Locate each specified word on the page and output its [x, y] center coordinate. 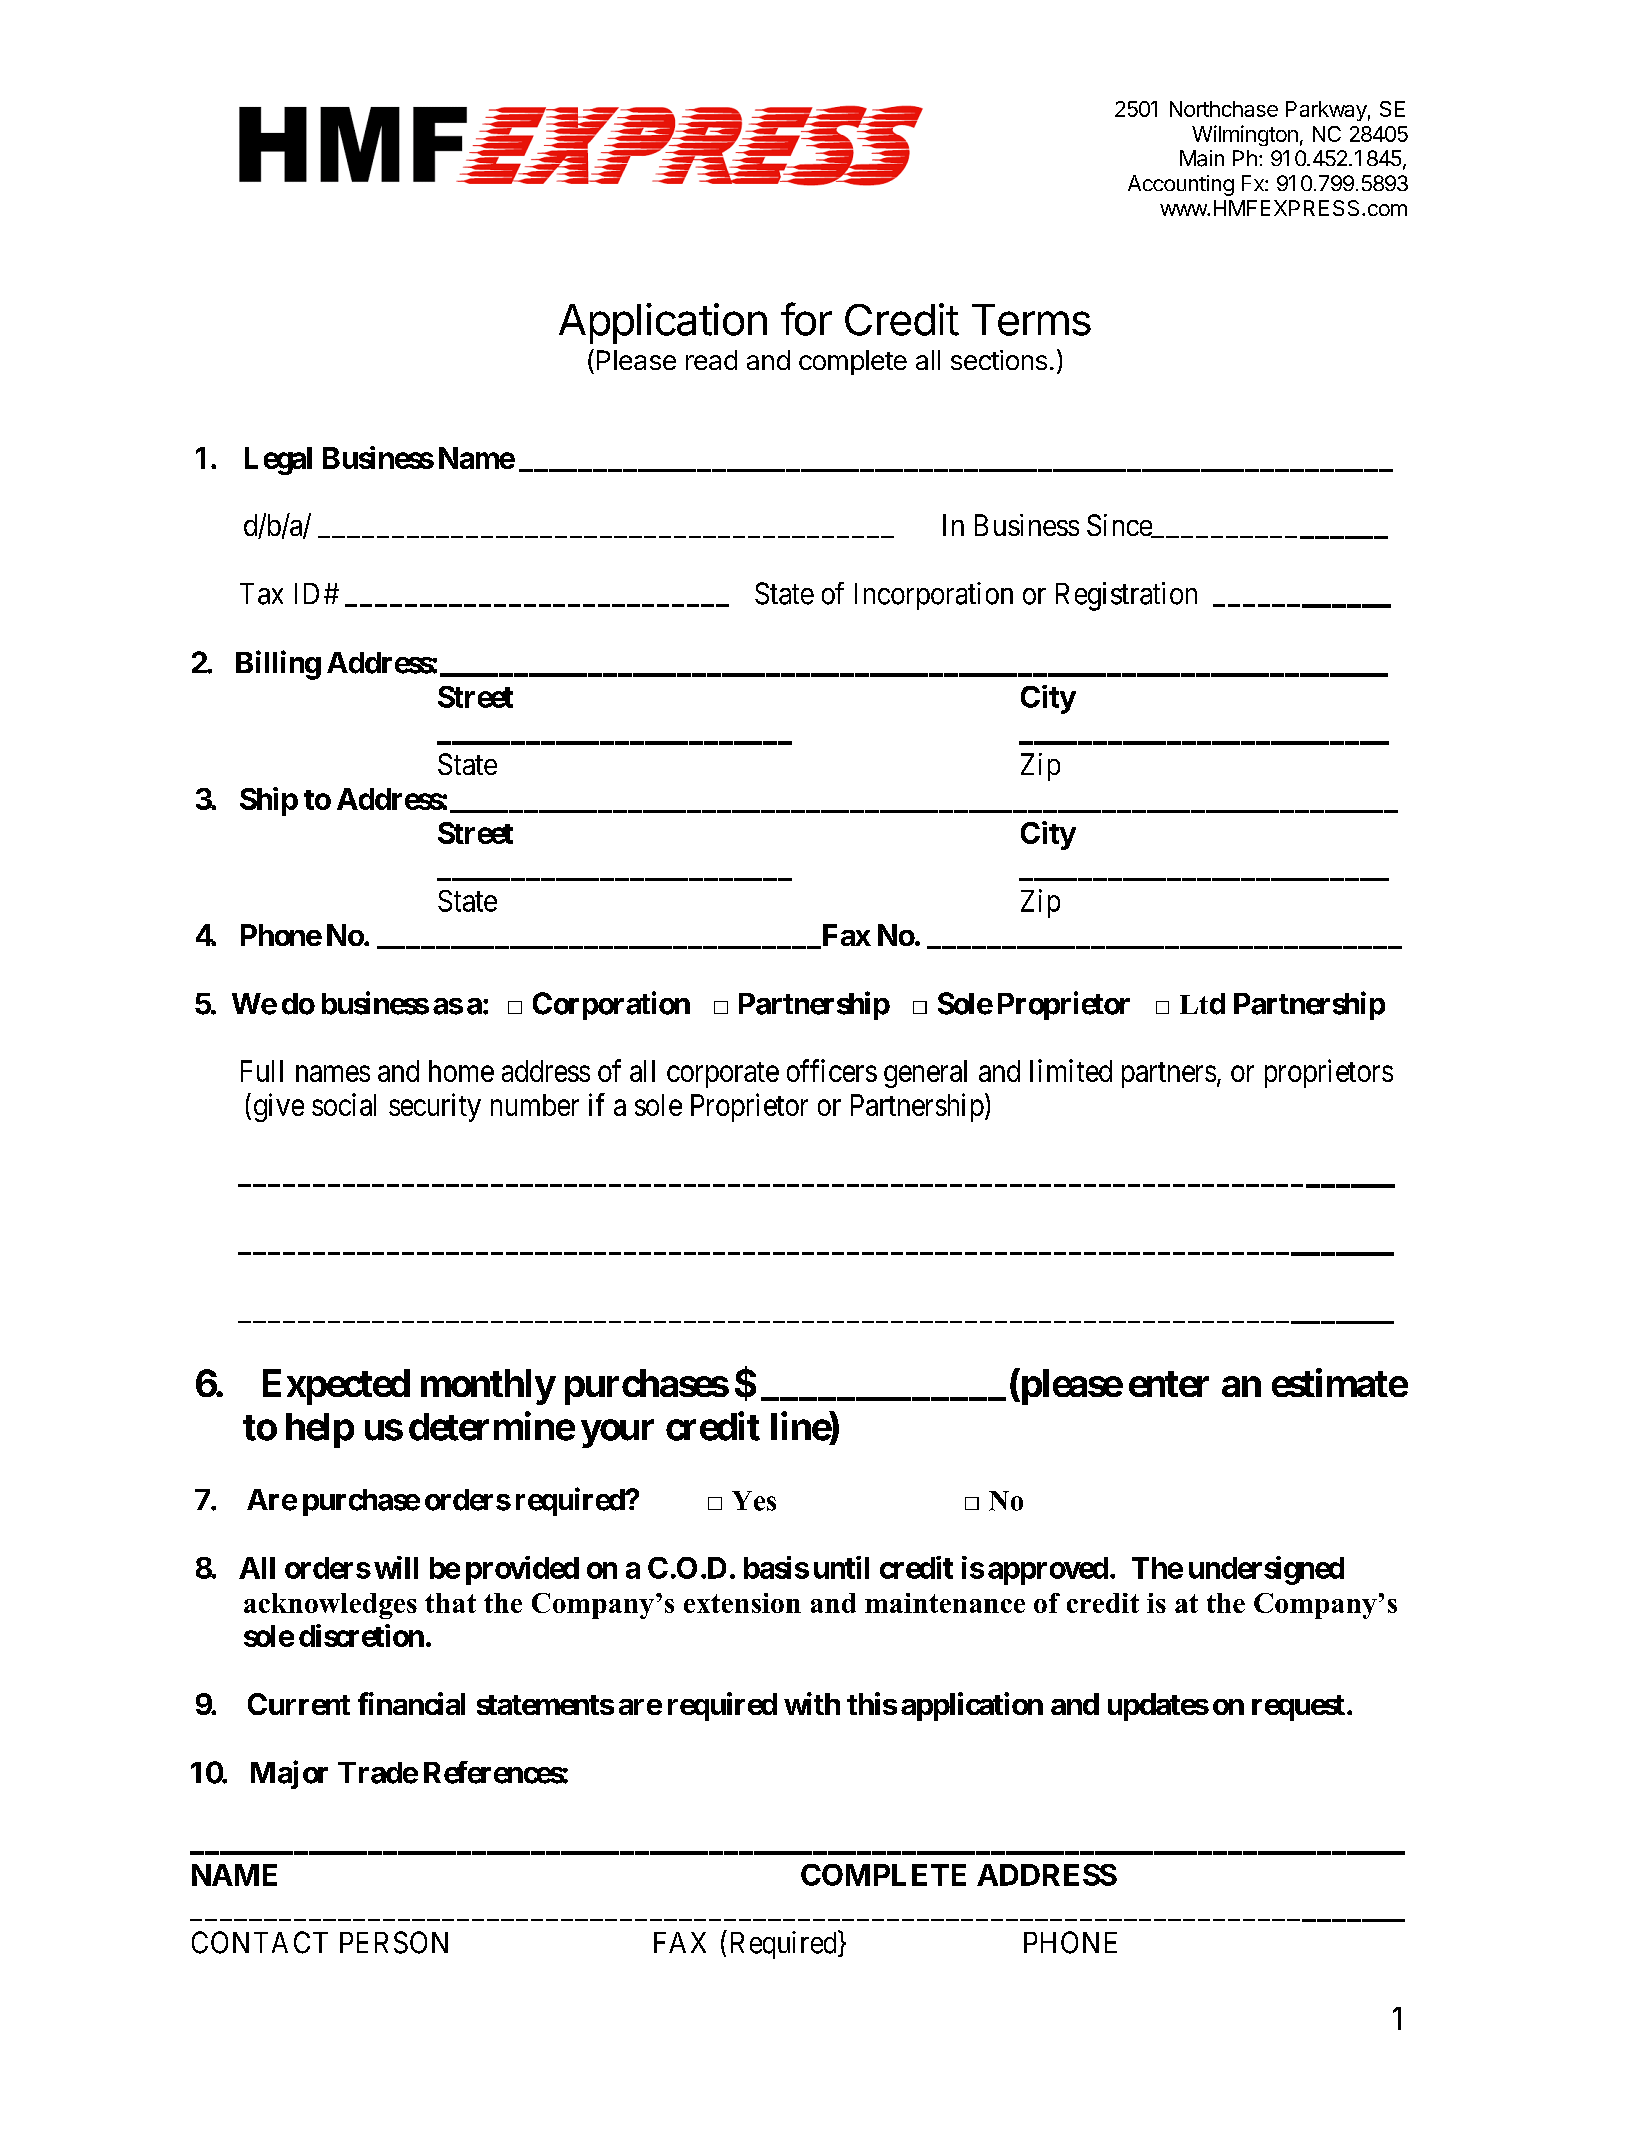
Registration [1126, 596]
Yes [754, 1501]
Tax [261, 594]
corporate [723, 1075]
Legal [278, 461]
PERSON [394, 1942]
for [806, 319]
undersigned [1266, 1570]
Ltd [1202, 1004]
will [396, 1567]
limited [1071, 1070]
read [711, 360]
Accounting [1181, 185]
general [925, 1074]
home [461, 1071]
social [344, 1104]
